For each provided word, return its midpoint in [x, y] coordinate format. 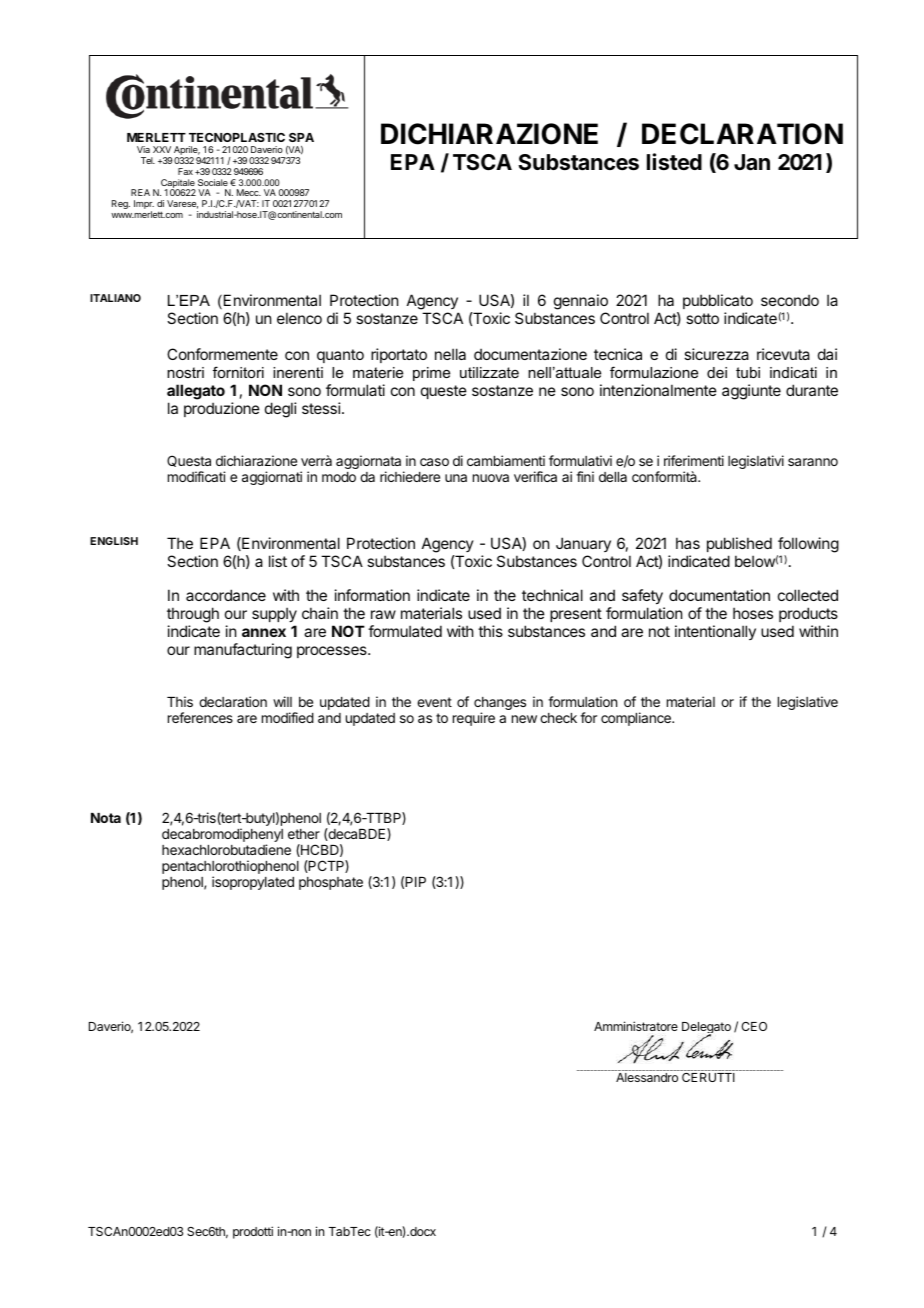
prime [431, 374]
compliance [637, 719]
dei [717, 372]
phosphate [331, 883]
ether [304, 834]
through [193, 615]
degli [281, 410]
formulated [405, 631]
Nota [106, 818]
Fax [185, 171]
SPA [301, 137]
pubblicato [718, 303]
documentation [719, 595]
